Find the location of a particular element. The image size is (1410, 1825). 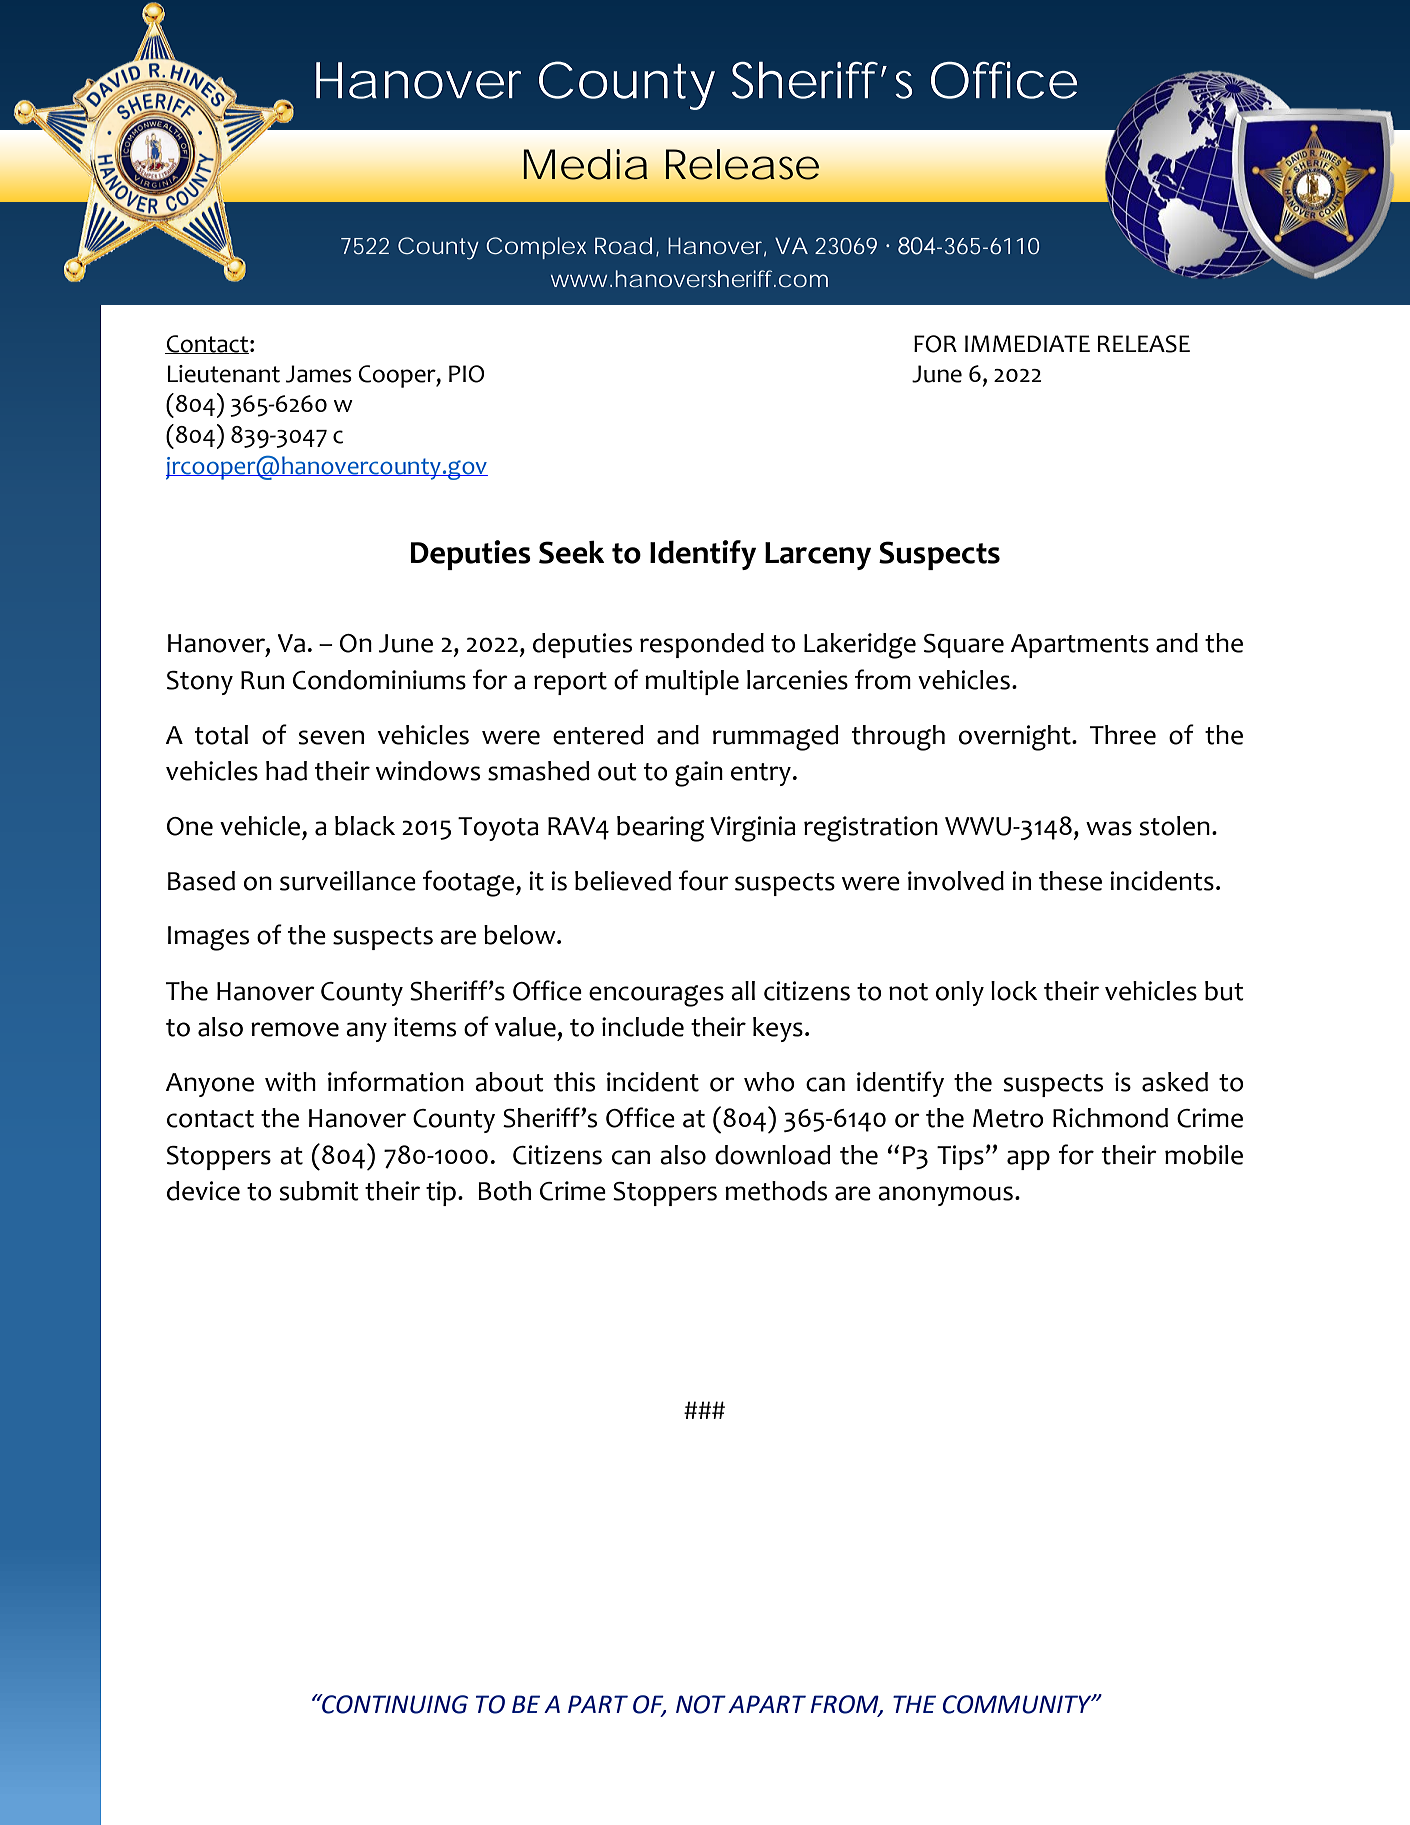

lock is located at coordinates (1014, 991).
